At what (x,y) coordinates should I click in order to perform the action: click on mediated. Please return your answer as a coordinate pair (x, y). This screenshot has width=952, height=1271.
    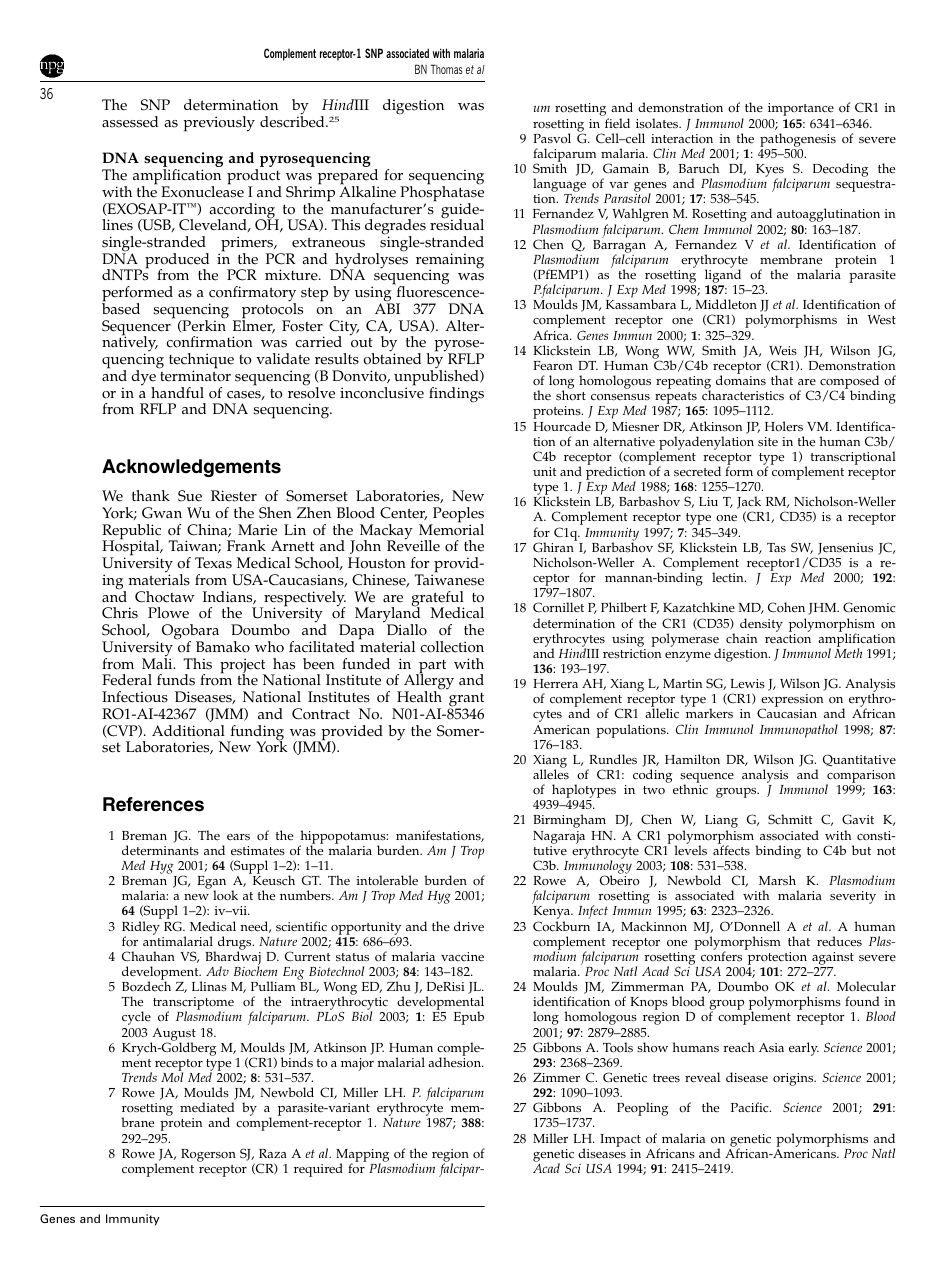
    Looking at the image, I should click on (207, 1107).
